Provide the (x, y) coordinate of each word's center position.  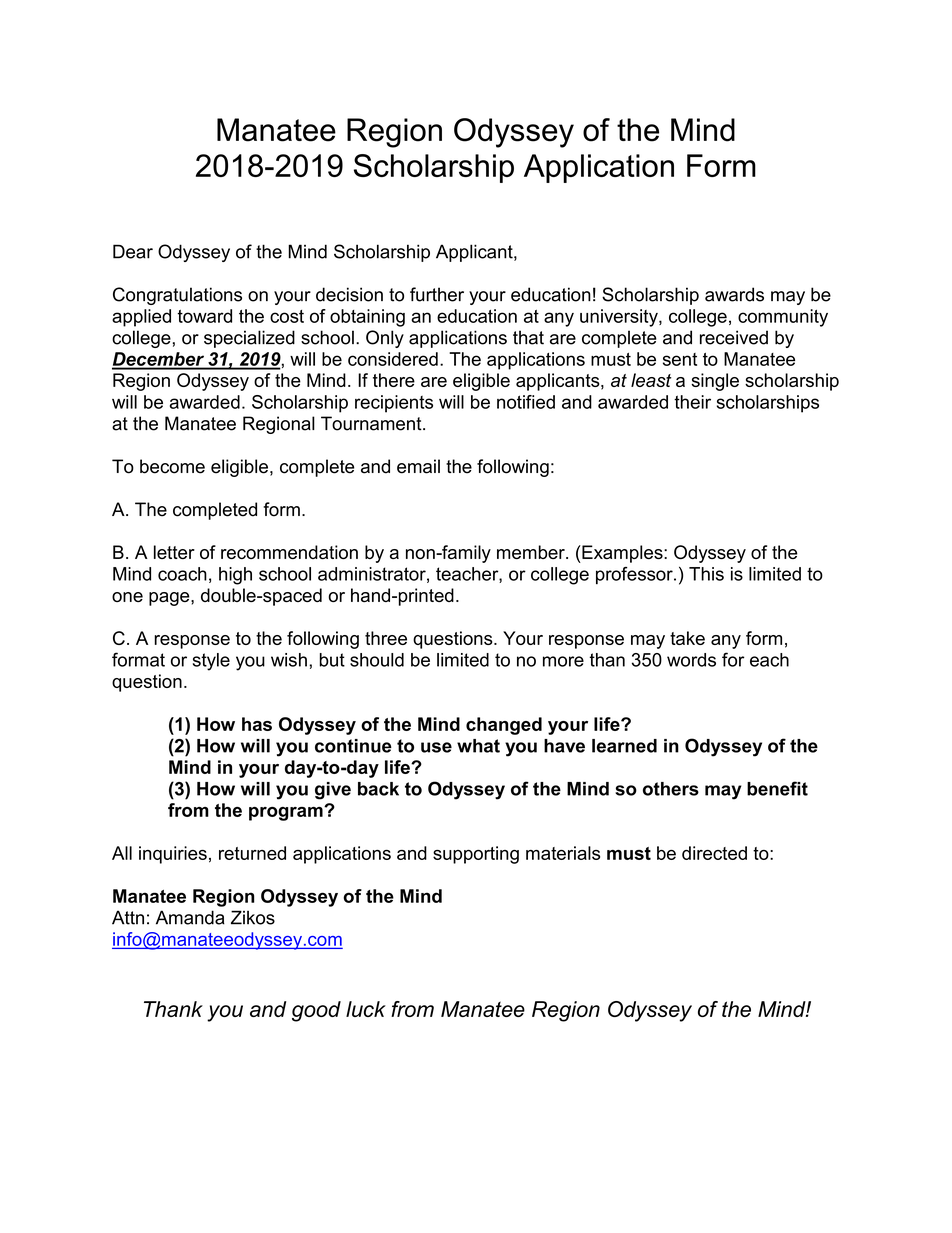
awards (734, 294)
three (386, 638)
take (687, 638)
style (211, 662)
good (316, 1011)
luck (366, 1009)
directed (714, 853)
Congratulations (177, 296)
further (437, 294)
